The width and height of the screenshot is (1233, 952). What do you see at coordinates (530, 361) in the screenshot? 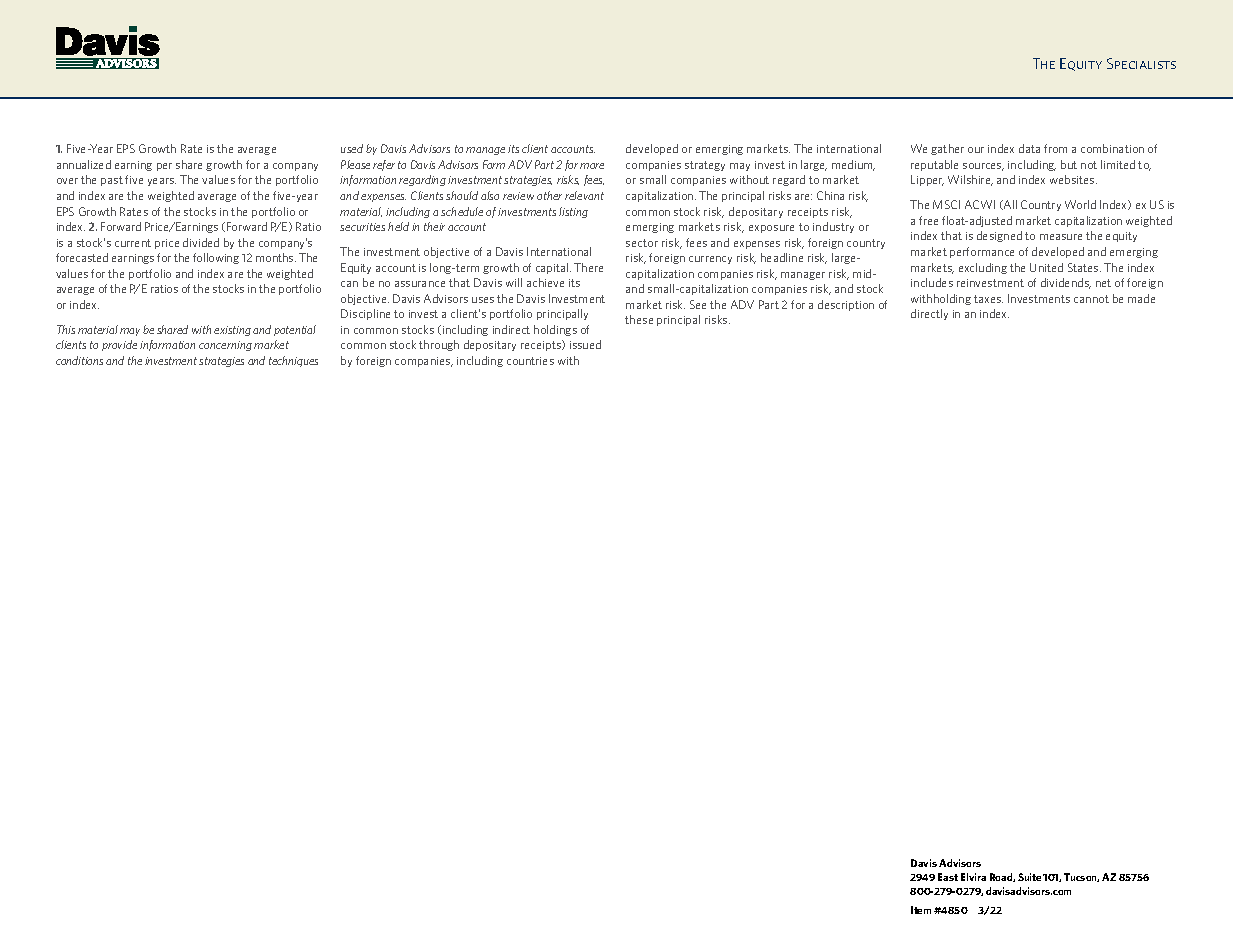
I see `countries` at bounding box center [530, 361].
